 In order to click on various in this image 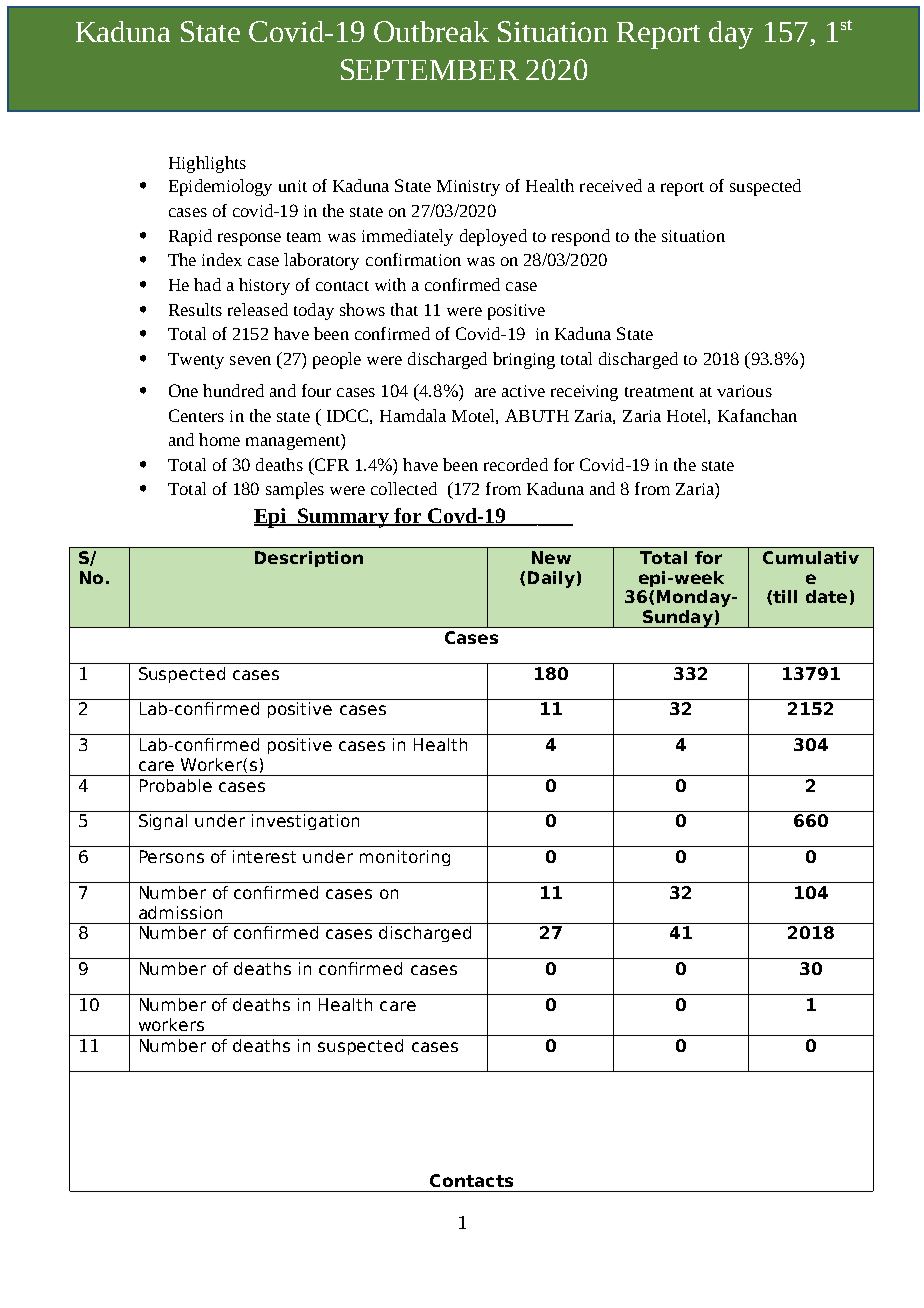, I will do `click(744, 391)`.
